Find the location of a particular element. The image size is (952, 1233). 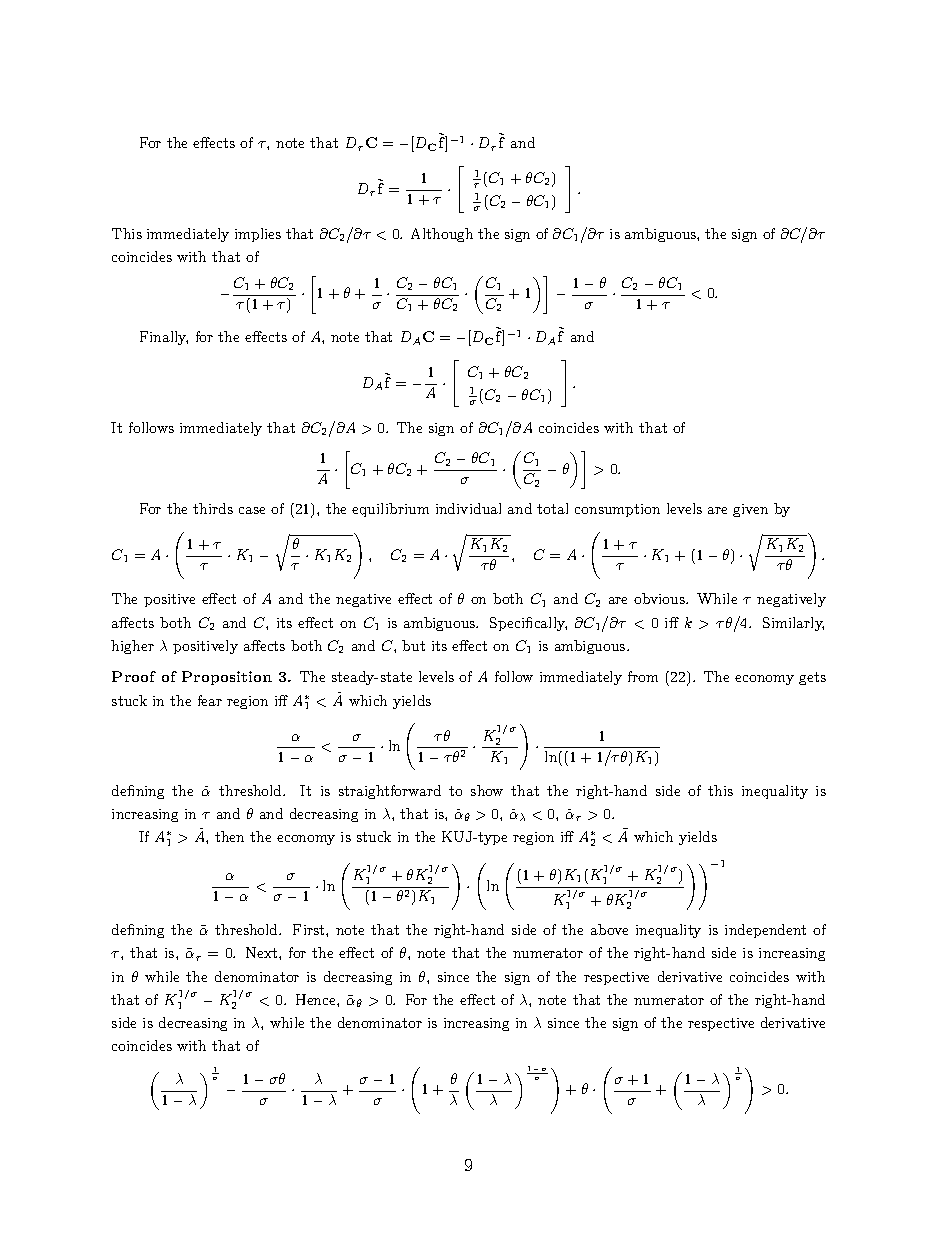

given is located at coordinates (750, 510).
